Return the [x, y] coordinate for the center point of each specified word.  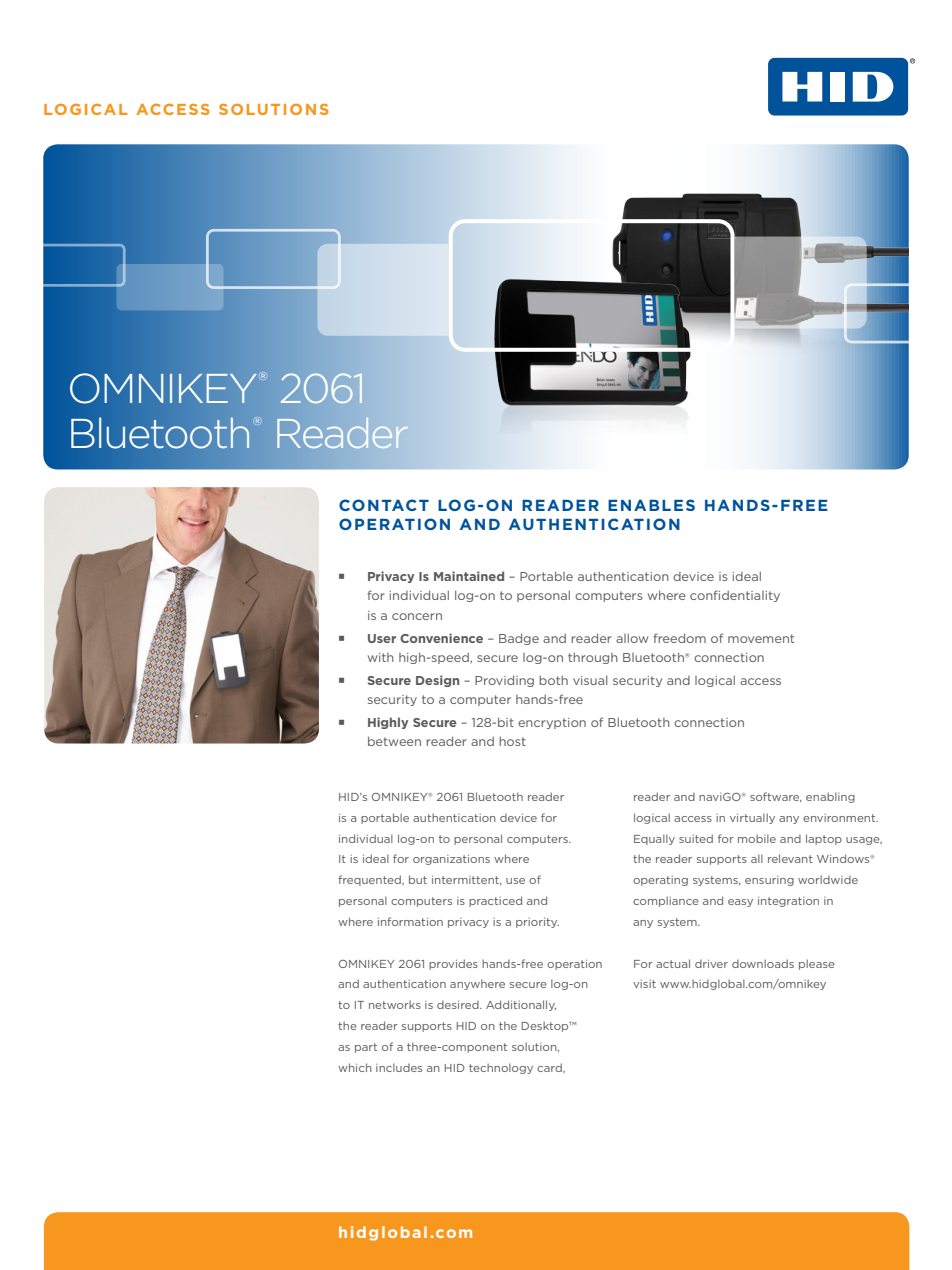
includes [399, 1067]
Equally [654, 839]
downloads [763, 963]
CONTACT [384, 505]
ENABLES [651, 505]
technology [501, 1068]
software [776, 797]
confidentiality [735, 596]
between [394, 741]
